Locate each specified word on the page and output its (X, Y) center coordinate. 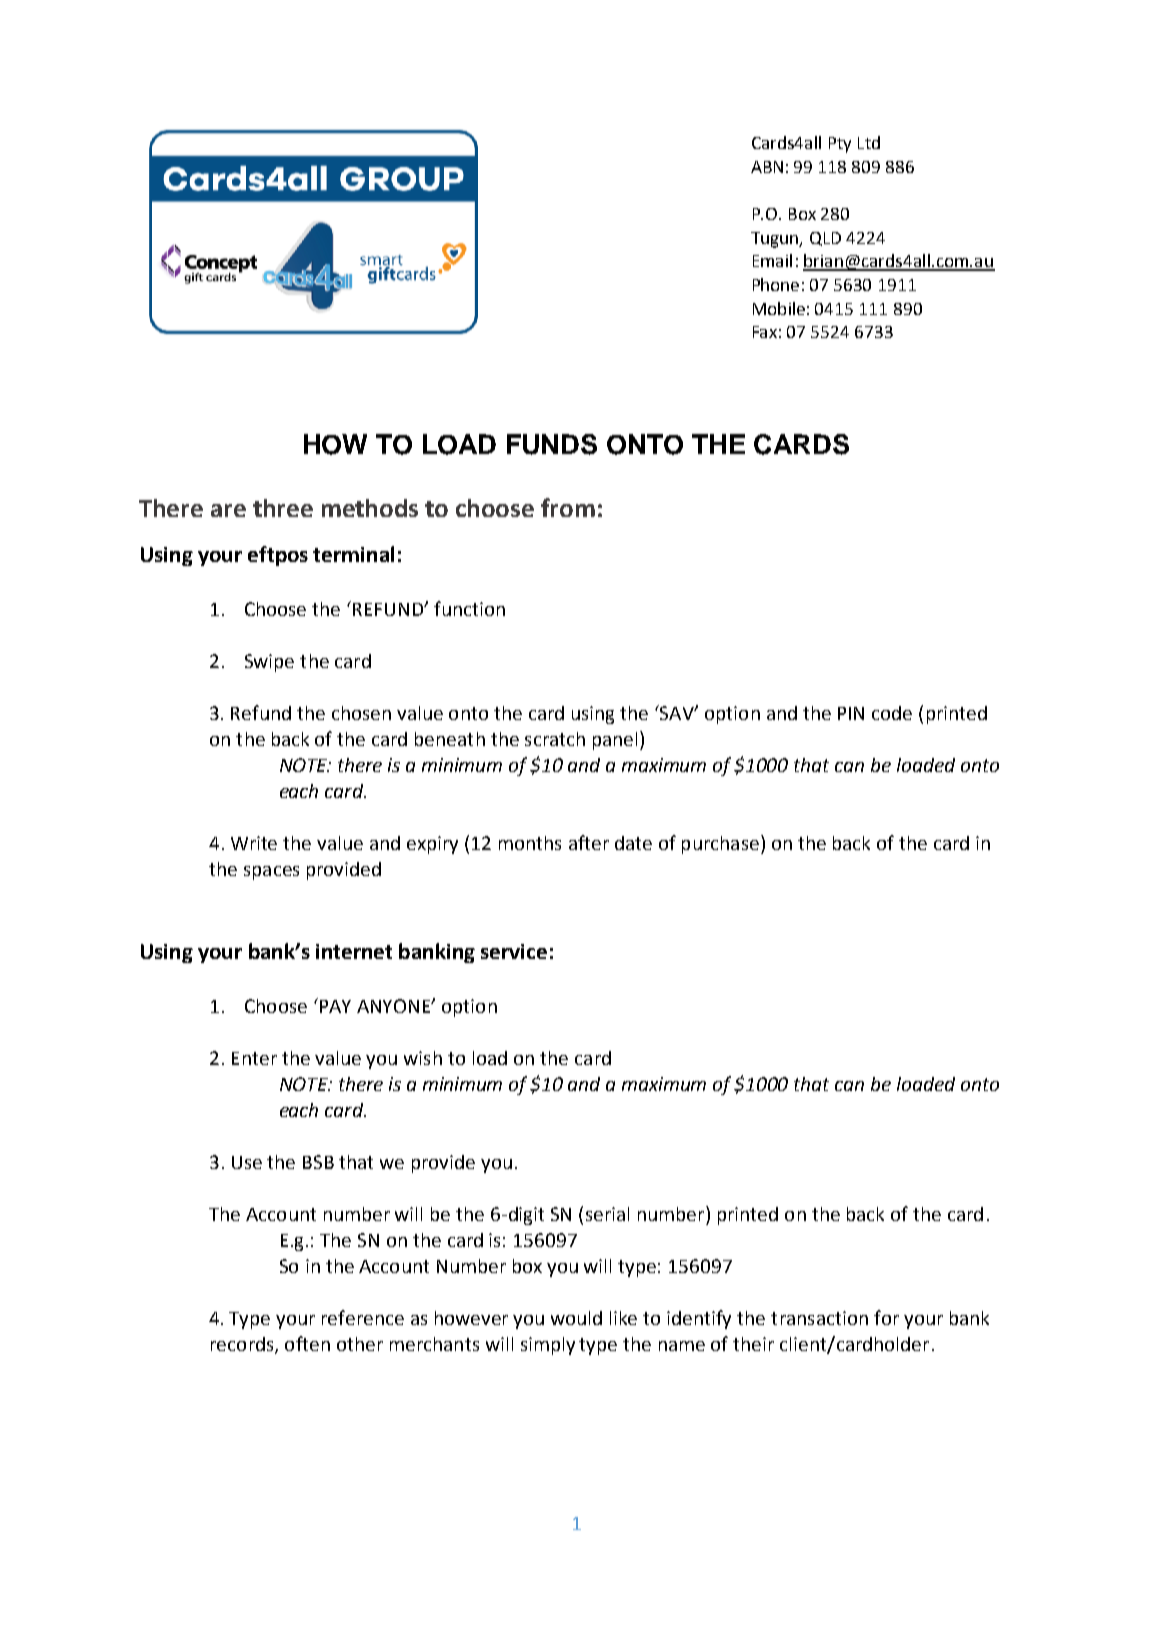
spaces (271, 873)
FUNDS (552, 444)
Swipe (269, 663)
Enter (254, 1058)
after (589, 842)
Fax (765, 332)
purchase (720, 845)
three (283, 508)
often (307, 1343)
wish (423, 1058)
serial (607, 1214)
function (469, 608)
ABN (767, 167)
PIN (851, 713)
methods (370, 508)
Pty (840, 145)
